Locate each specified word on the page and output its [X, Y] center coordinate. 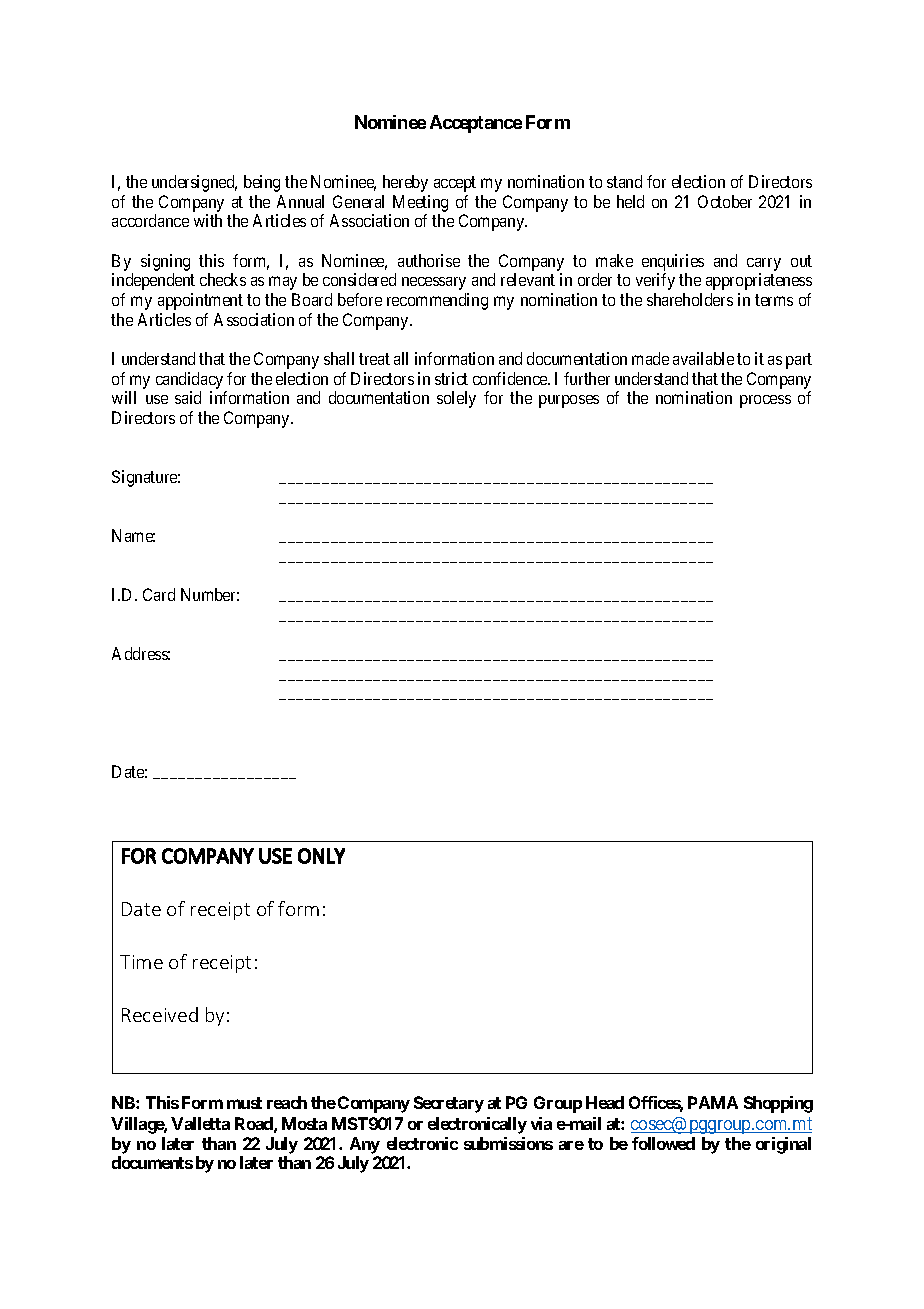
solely [456, 399]
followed [663, 1143]
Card [159, 594]
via [541, 1123]
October [725, 201]
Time [141, 962]
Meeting [420, 203]
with [208, 220]
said [188, 397]
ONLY [321, 856]
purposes [569, 401]
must [244, 1103]
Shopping [778, 1104]
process [765, 401]
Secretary [449, 1104]
